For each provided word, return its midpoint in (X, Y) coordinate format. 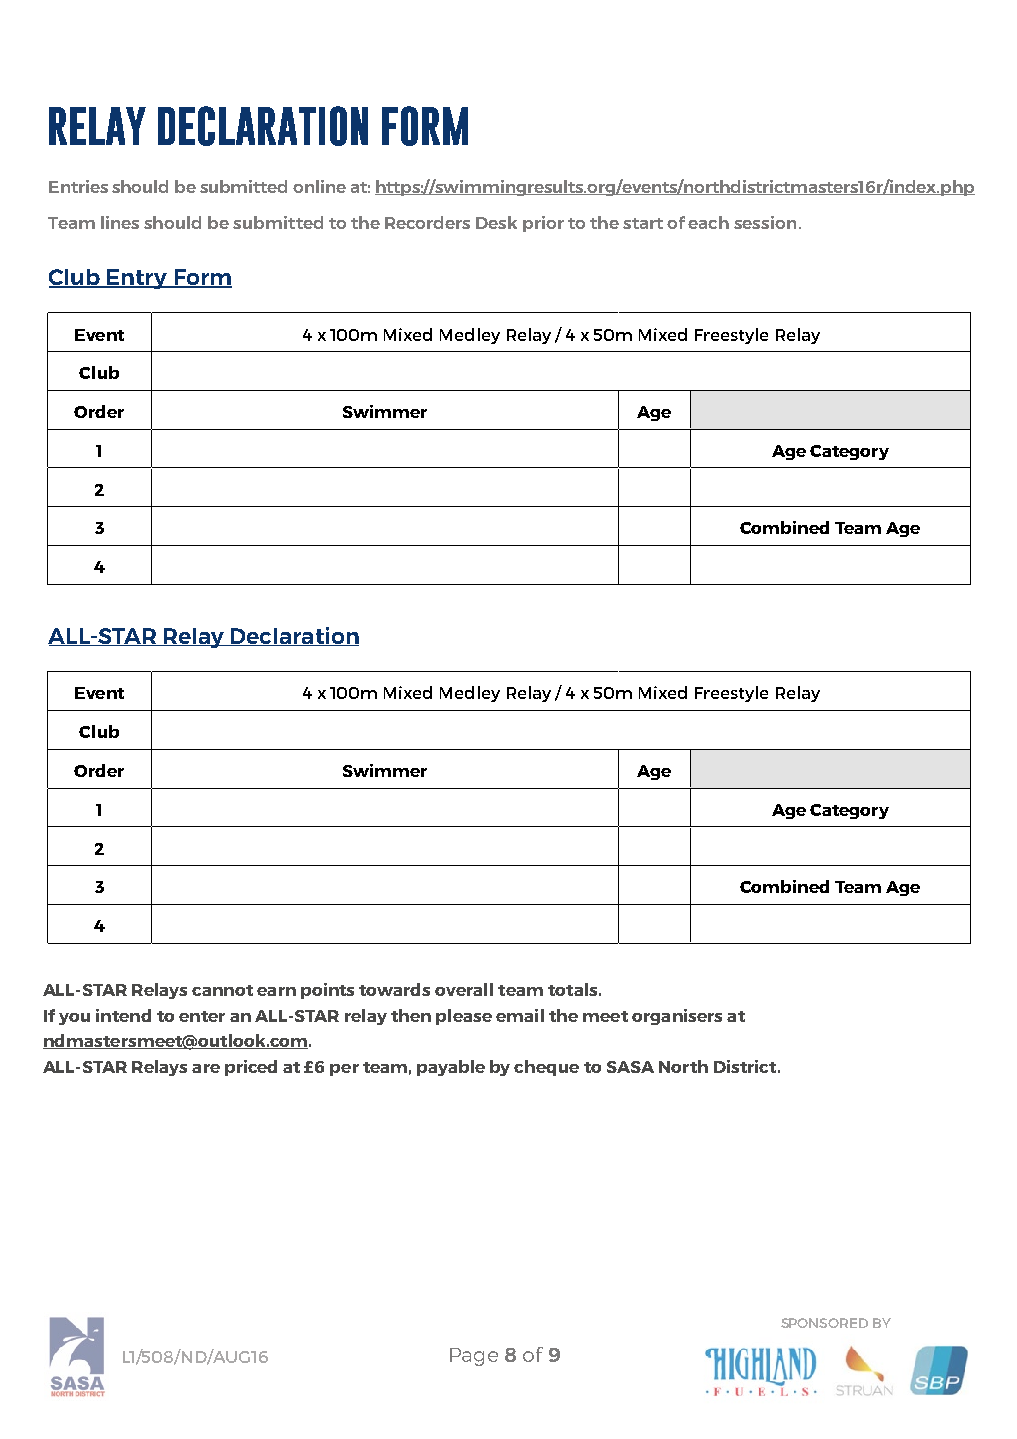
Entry (137, 279)
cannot (222, 990)
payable (451, 1068)
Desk (496, 222)
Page (474, 1357)
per (344, 1070)
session (765, 222)
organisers (677, 1017)
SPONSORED (824, 1323)
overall (464, 989)
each (708, 222)
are (206, 1068)
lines (120, 222)
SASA (630, 1067)
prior (543, 224)
